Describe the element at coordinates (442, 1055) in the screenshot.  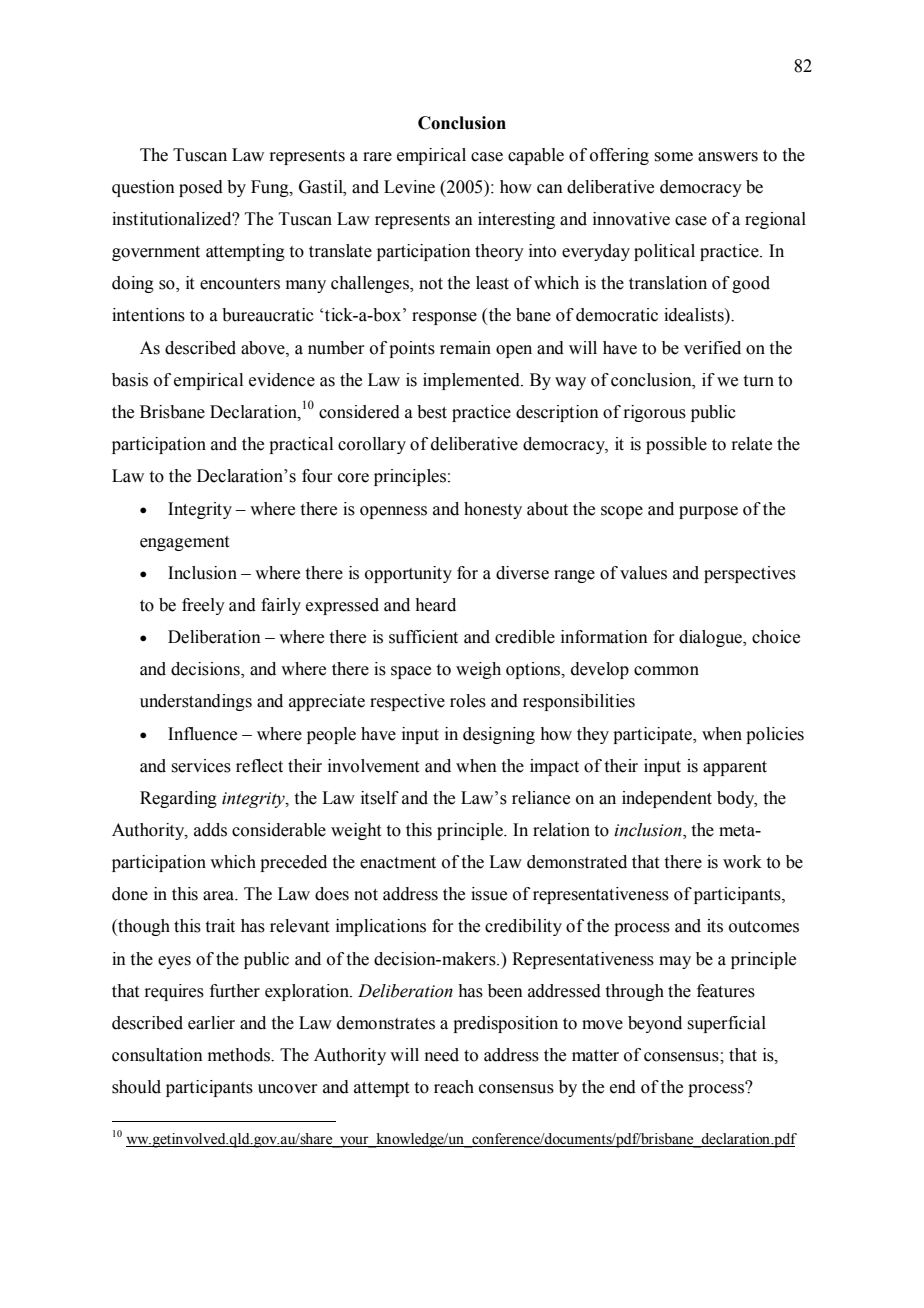
I see `need` at that location.
